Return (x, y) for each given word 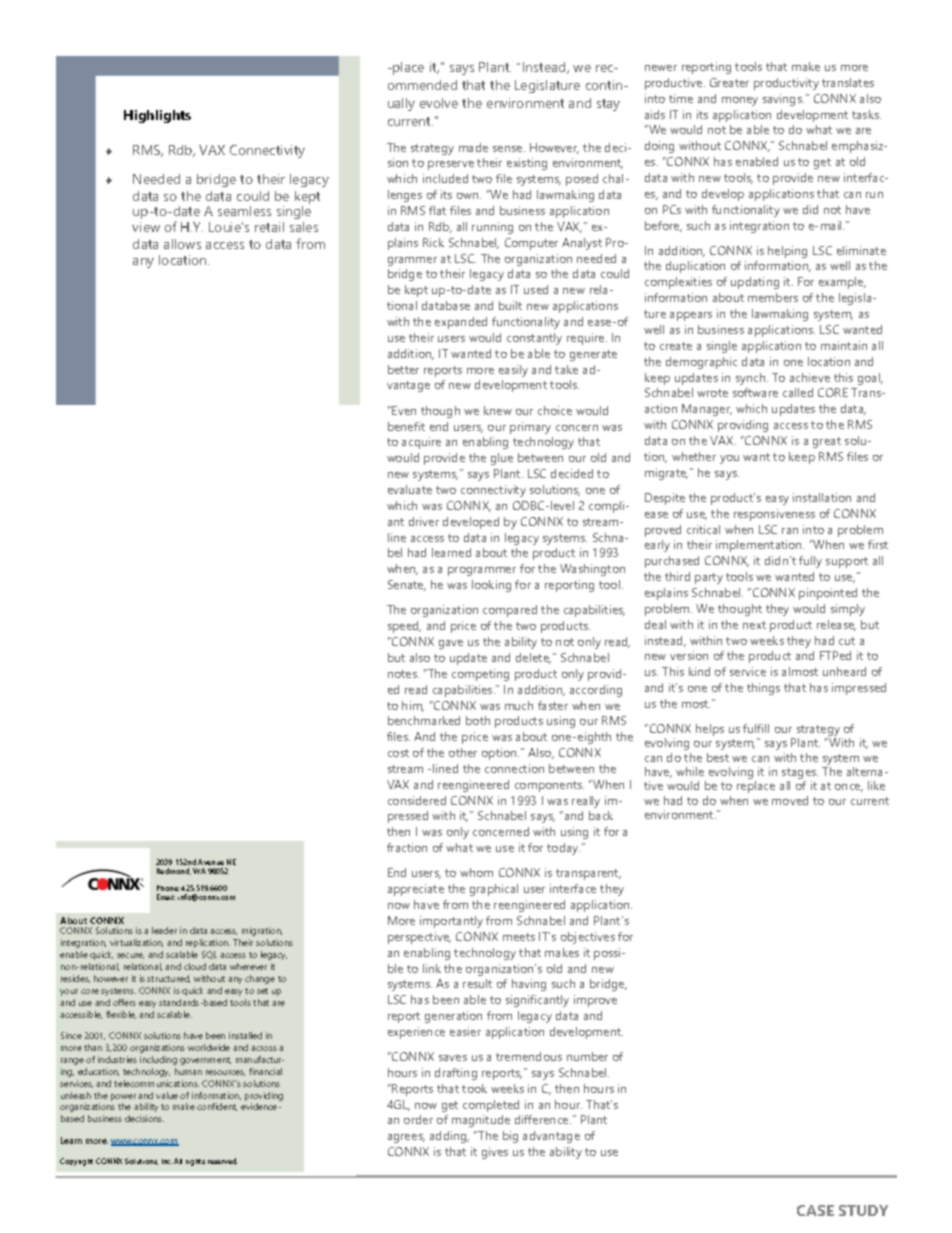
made (473, 147)
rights (195, 1162)
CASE (815, 1210)
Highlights (157, 116)
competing (480, 675)
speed (404, 627)
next (754, 625)
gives (495, 1153)
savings (783, 100)
